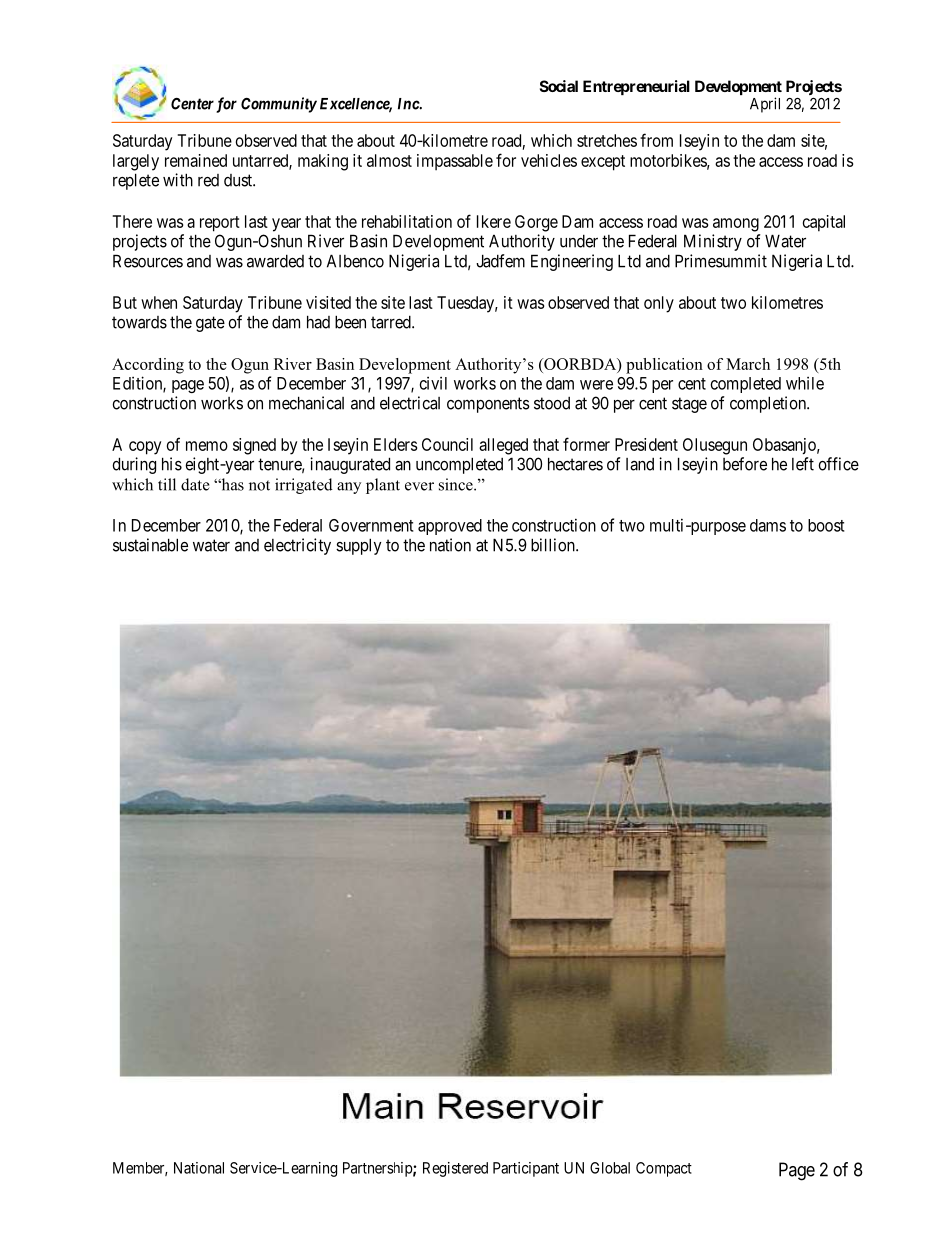  I want to click on dams, so click(768, 525).
